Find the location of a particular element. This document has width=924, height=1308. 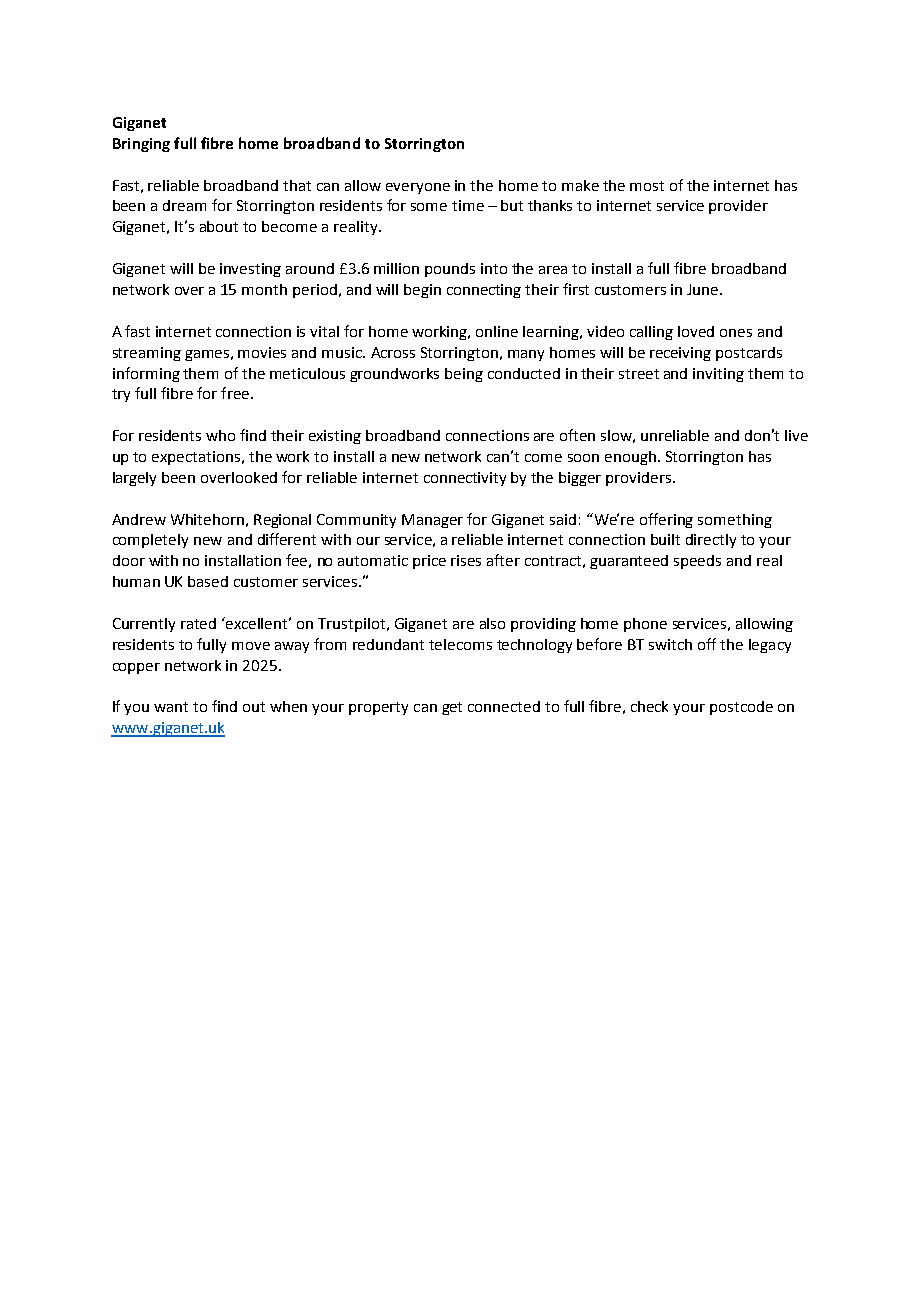

everyone is located at coordinates (418, 188).
